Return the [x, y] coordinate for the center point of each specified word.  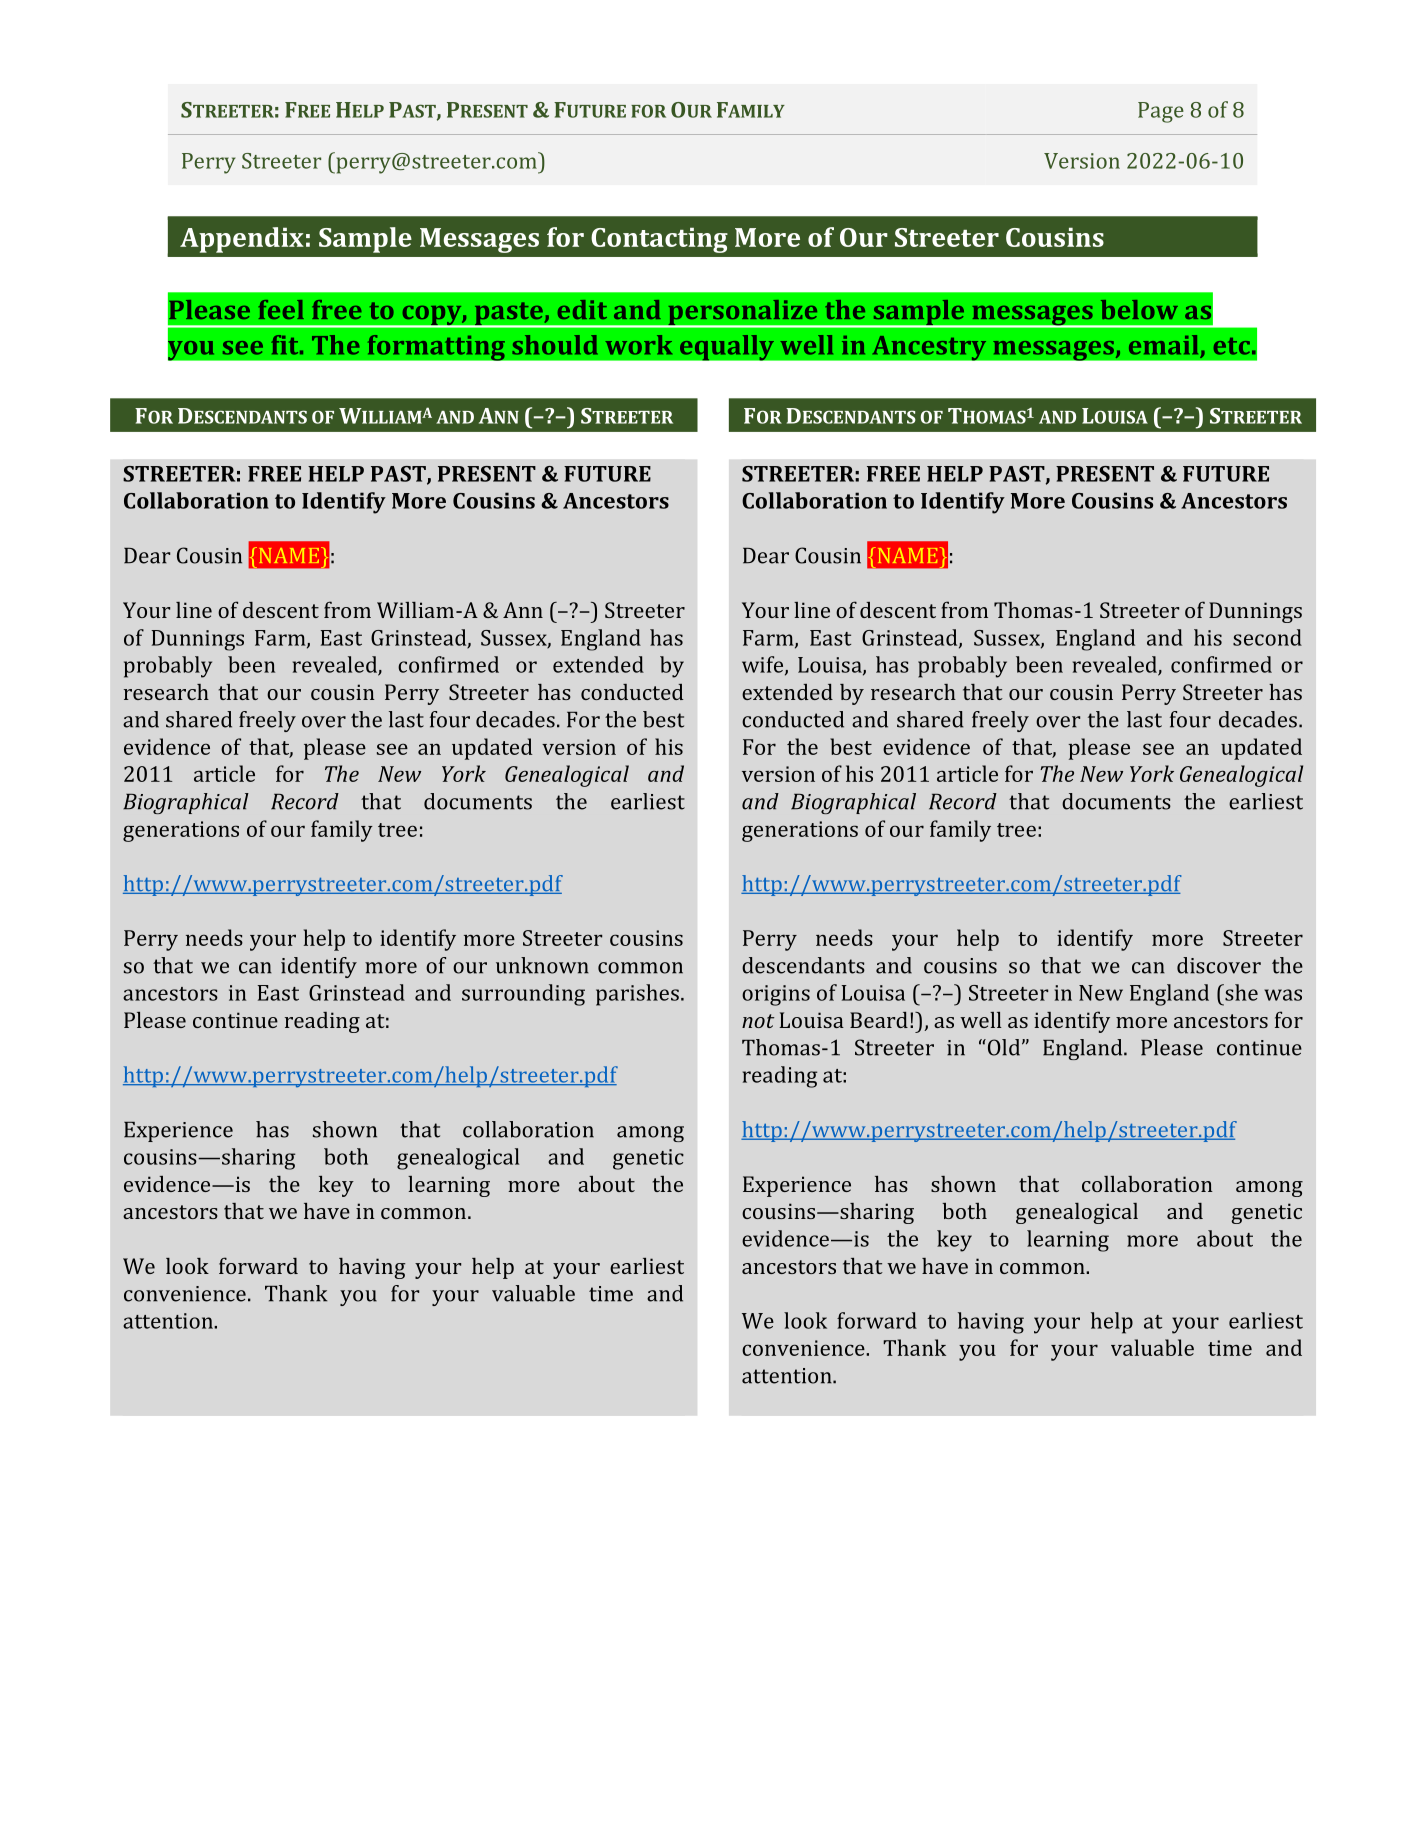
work [638, 345]
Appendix [242, 240]
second [1267, 637]
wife [764, 665]
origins [776, 995]
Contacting [659, 240]
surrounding [523, 995]
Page [1161, 112]
